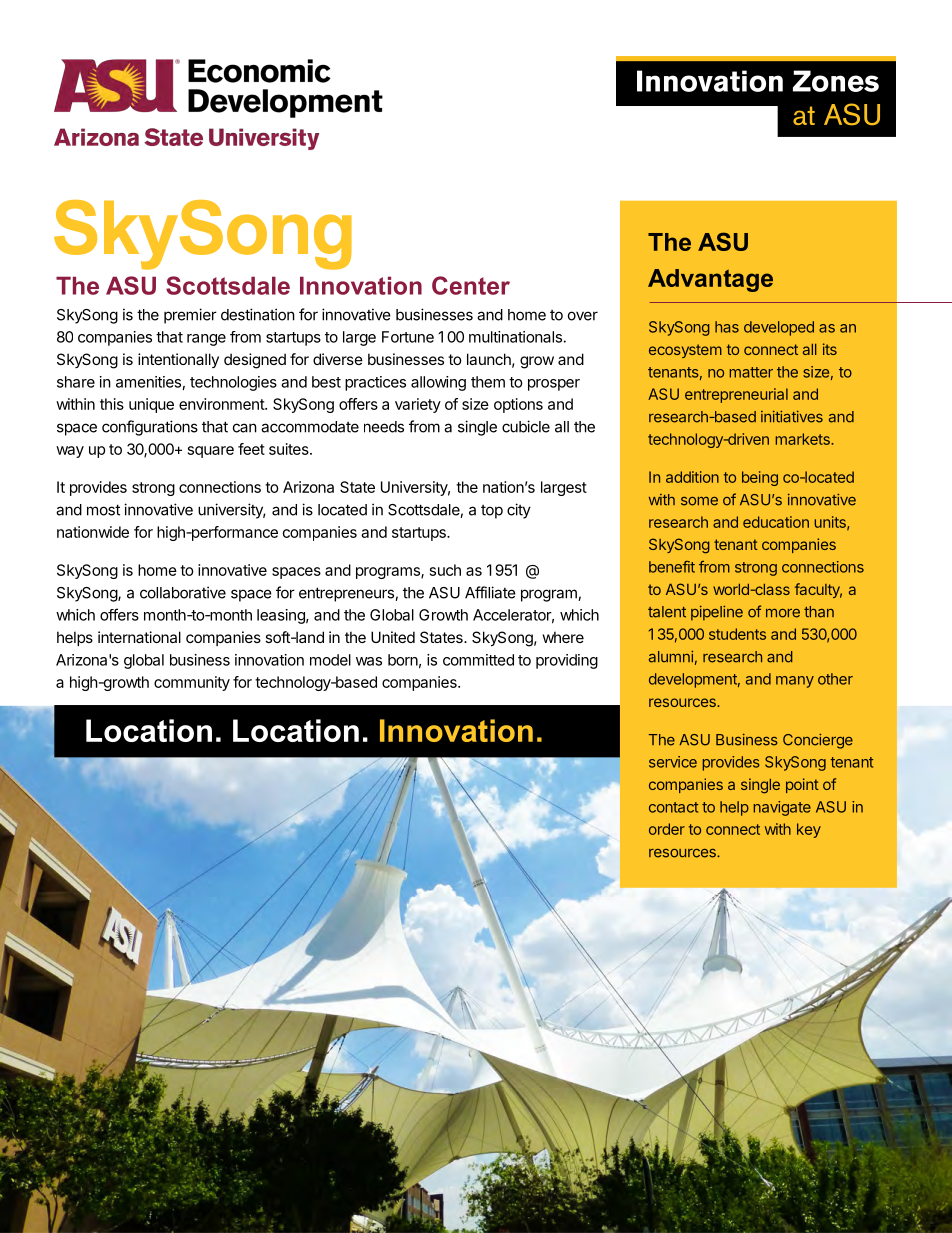 Image resolution: width=952 pixels, height=1233 pixels. I want to click on order, so click(667, 829).
